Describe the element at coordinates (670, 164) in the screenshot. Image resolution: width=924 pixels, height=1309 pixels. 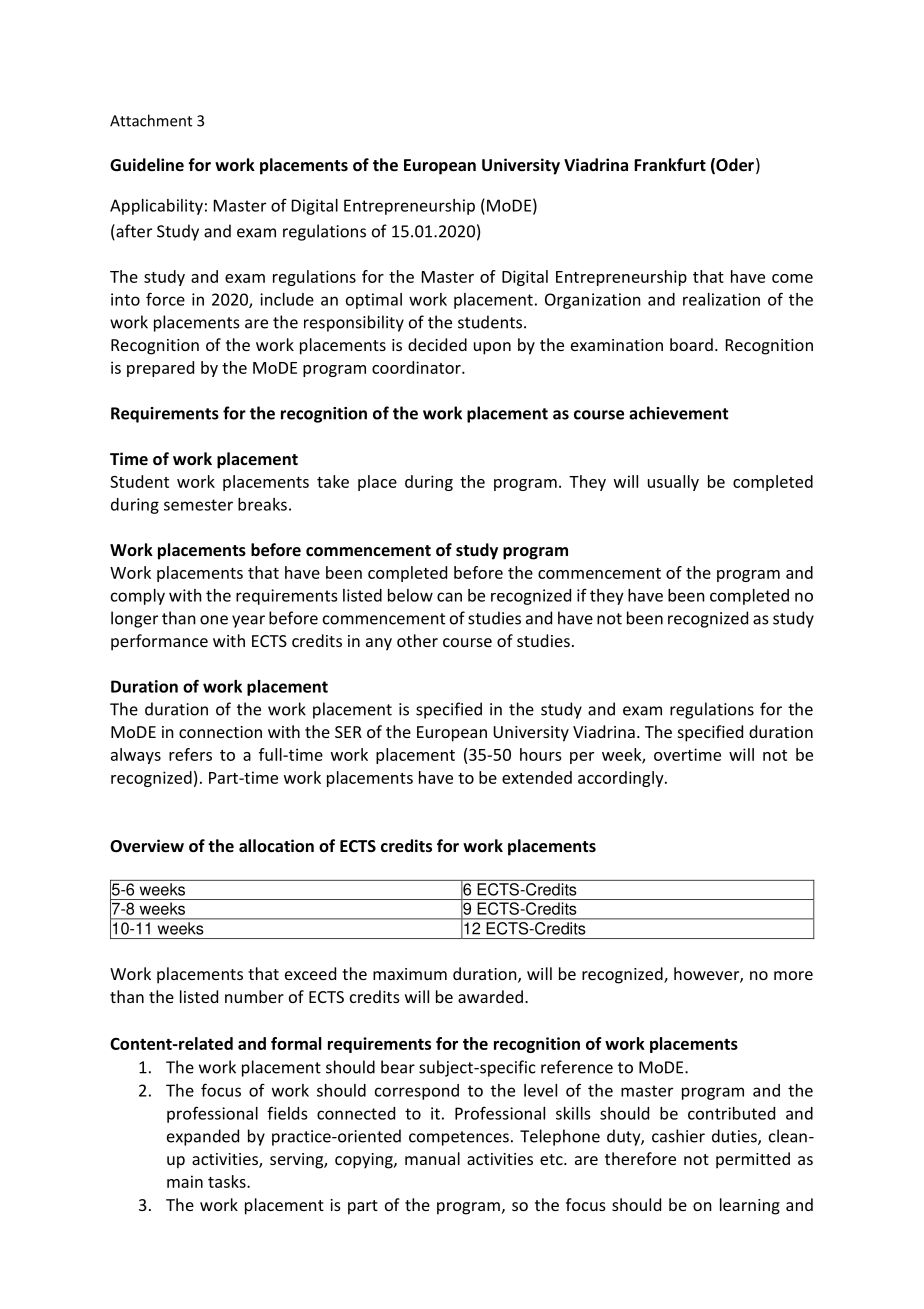
I see `Frankfurt` at that location.
